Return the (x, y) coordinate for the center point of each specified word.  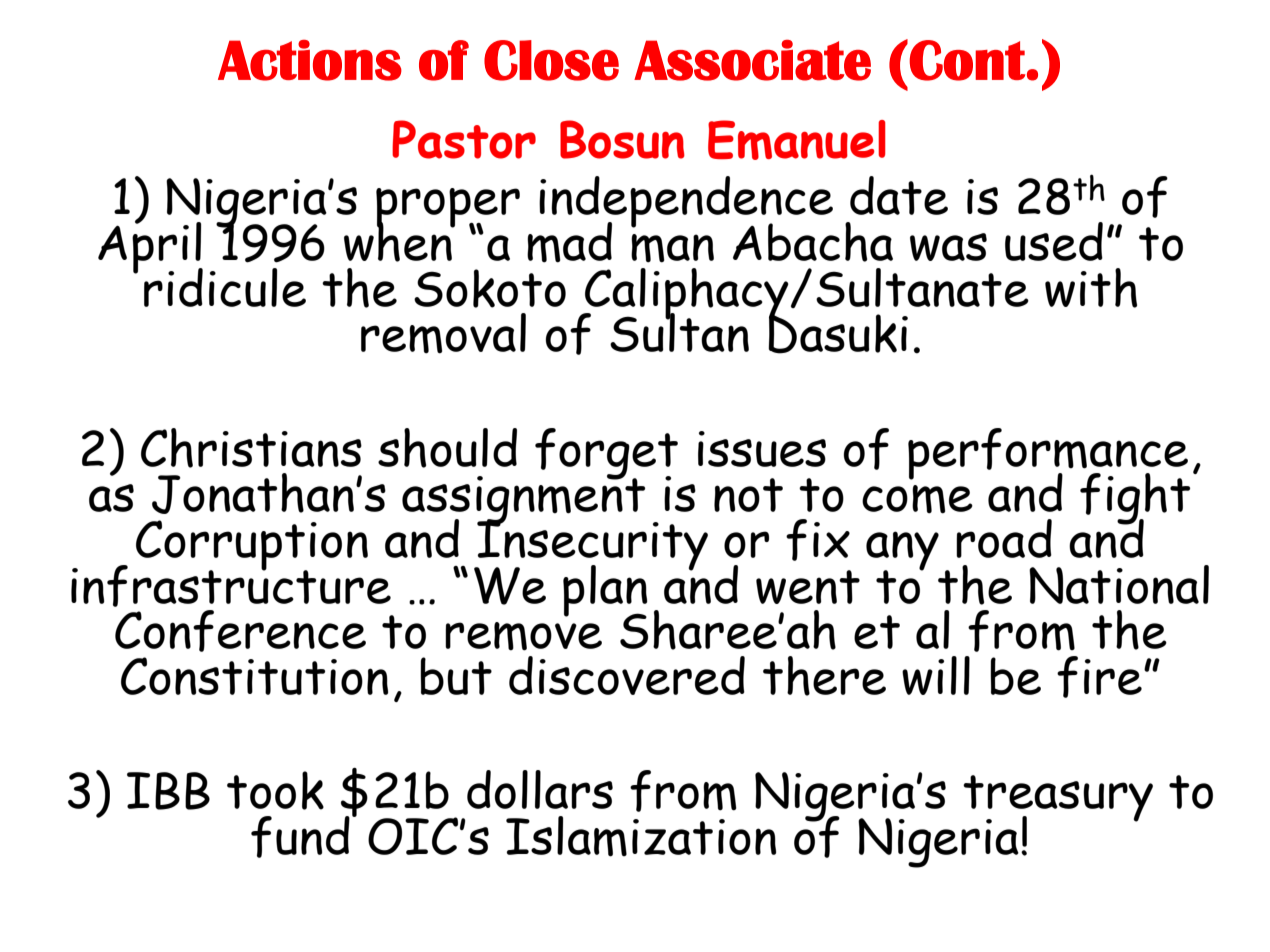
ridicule (225, 287)
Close (551, 60)
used (1054, 241)
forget (606, 454)
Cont (967, 60)
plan (605, 592)
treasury (1058, 799)
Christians (251, 448)
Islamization (641, 836)
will (936, 675)
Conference (240, 631)
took (275, 790)
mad (569, 242)
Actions (310, 60)
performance (1048, 454)
